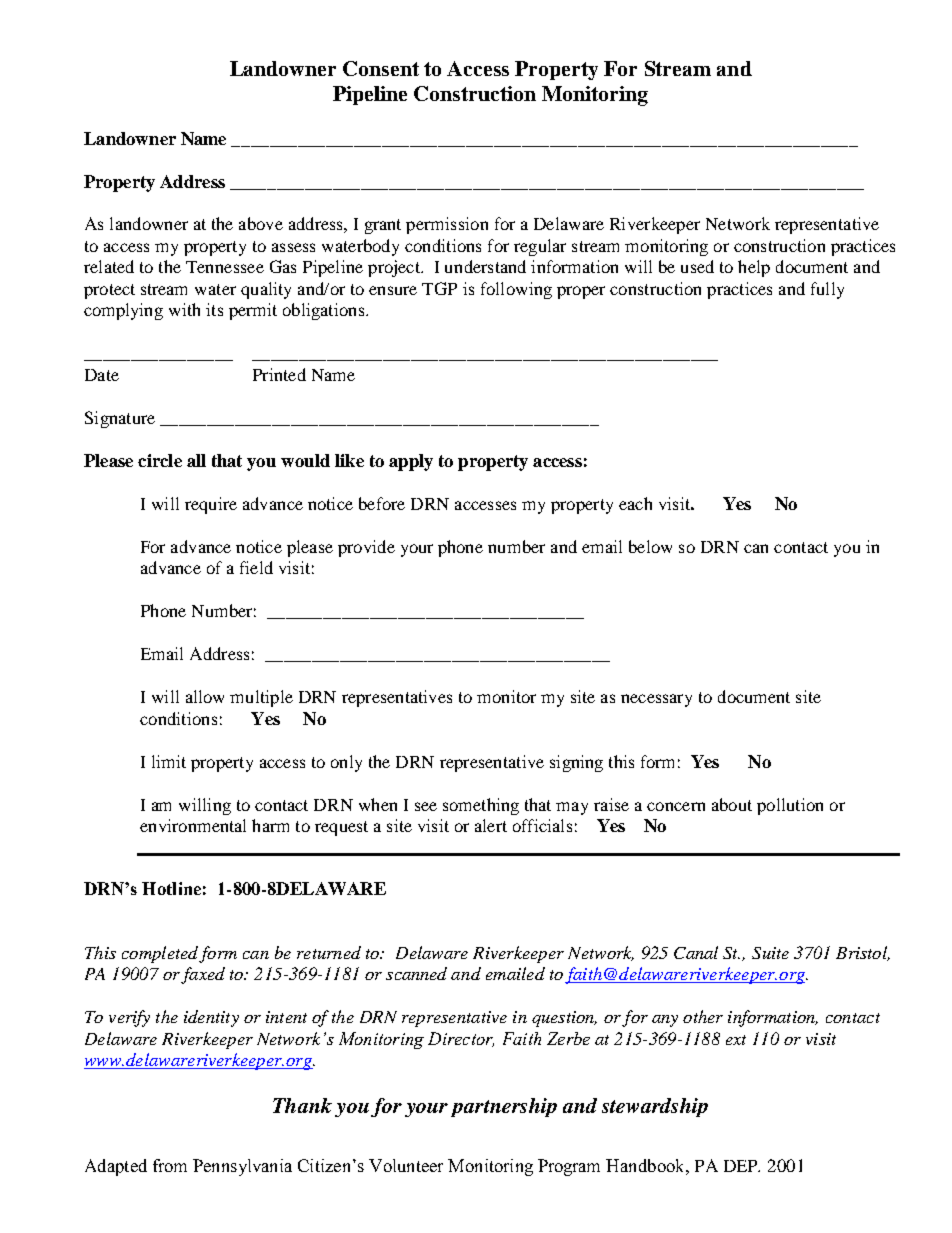 The height and width of the document is (1233, 952). I want to click on fully, so click(827, 290).
